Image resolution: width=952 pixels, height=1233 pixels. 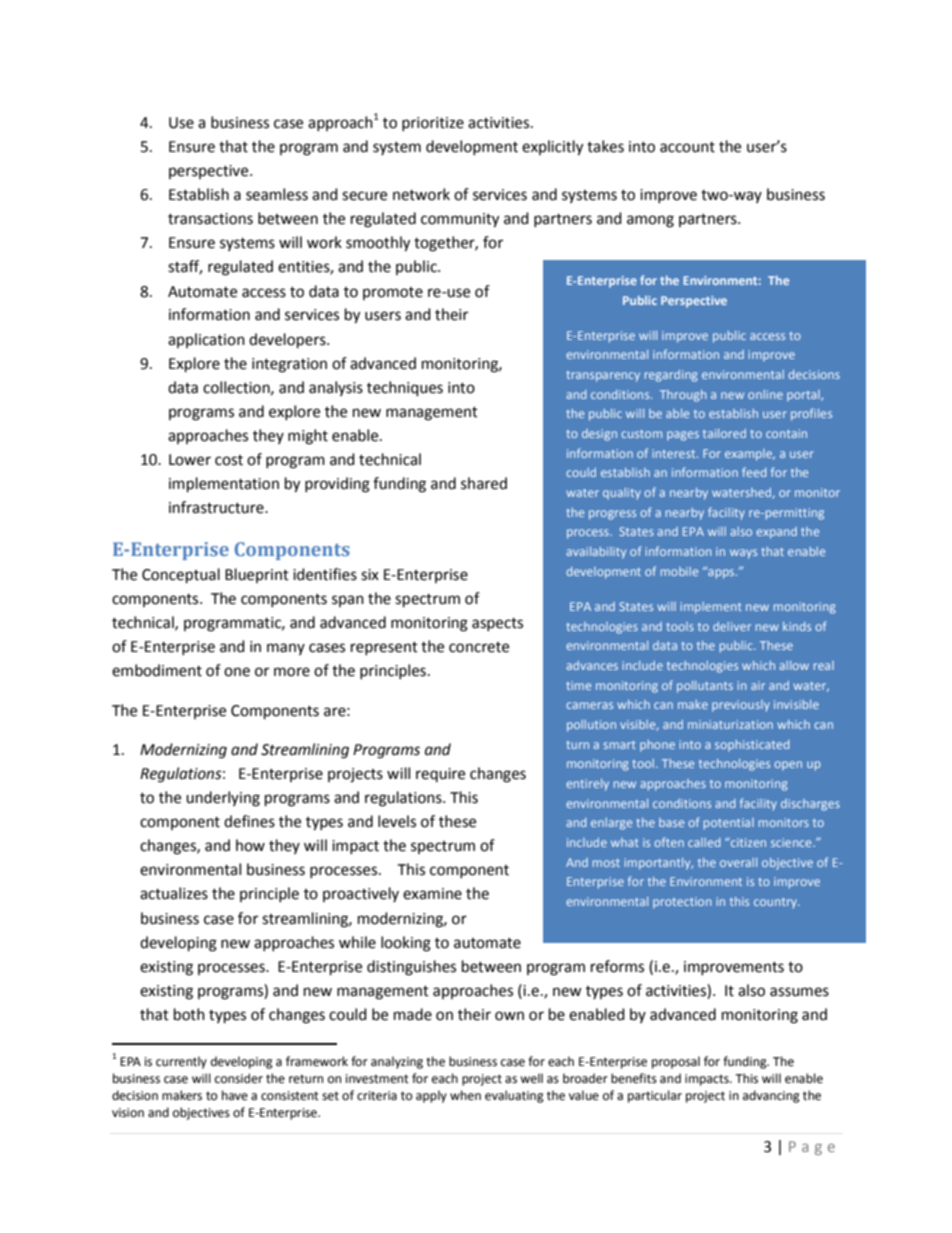 What do you see at coordinates (687, 147) in the screenshot?
I see `account` at bounding box center [687, 147].
